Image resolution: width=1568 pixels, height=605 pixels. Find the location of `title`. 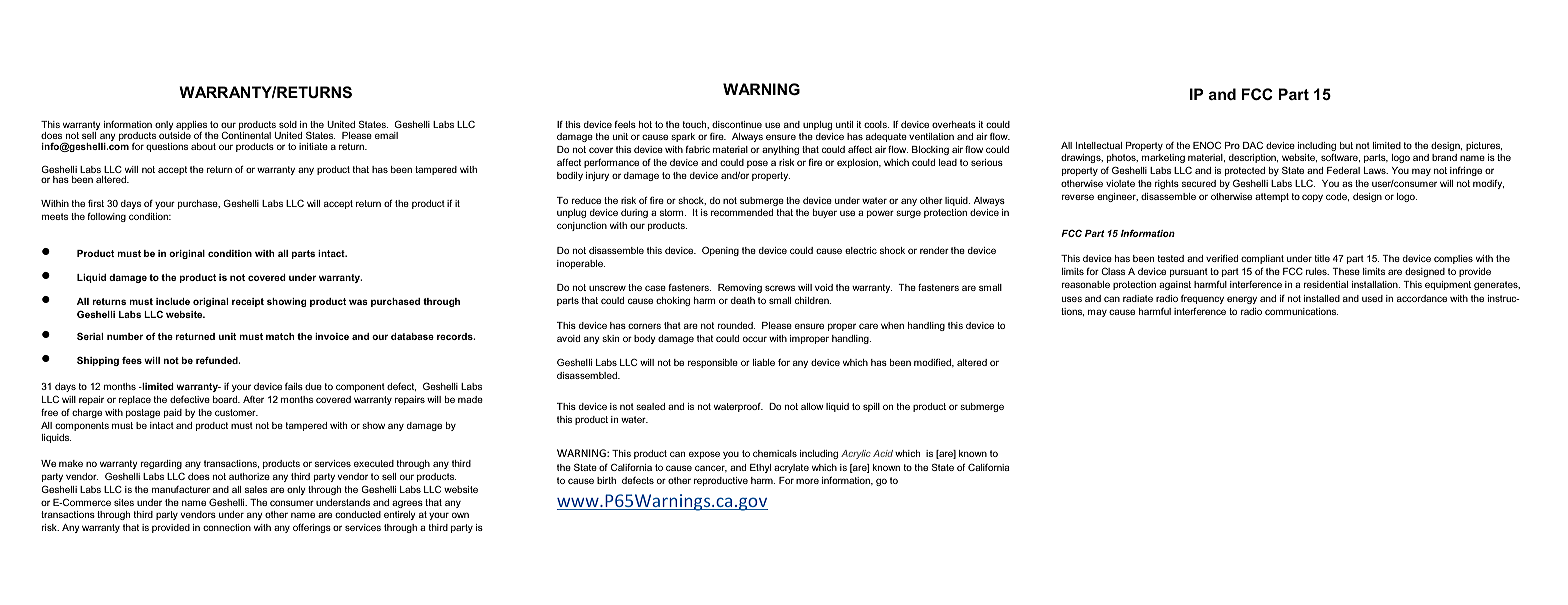

title is located at coordinates (1322, 258).
